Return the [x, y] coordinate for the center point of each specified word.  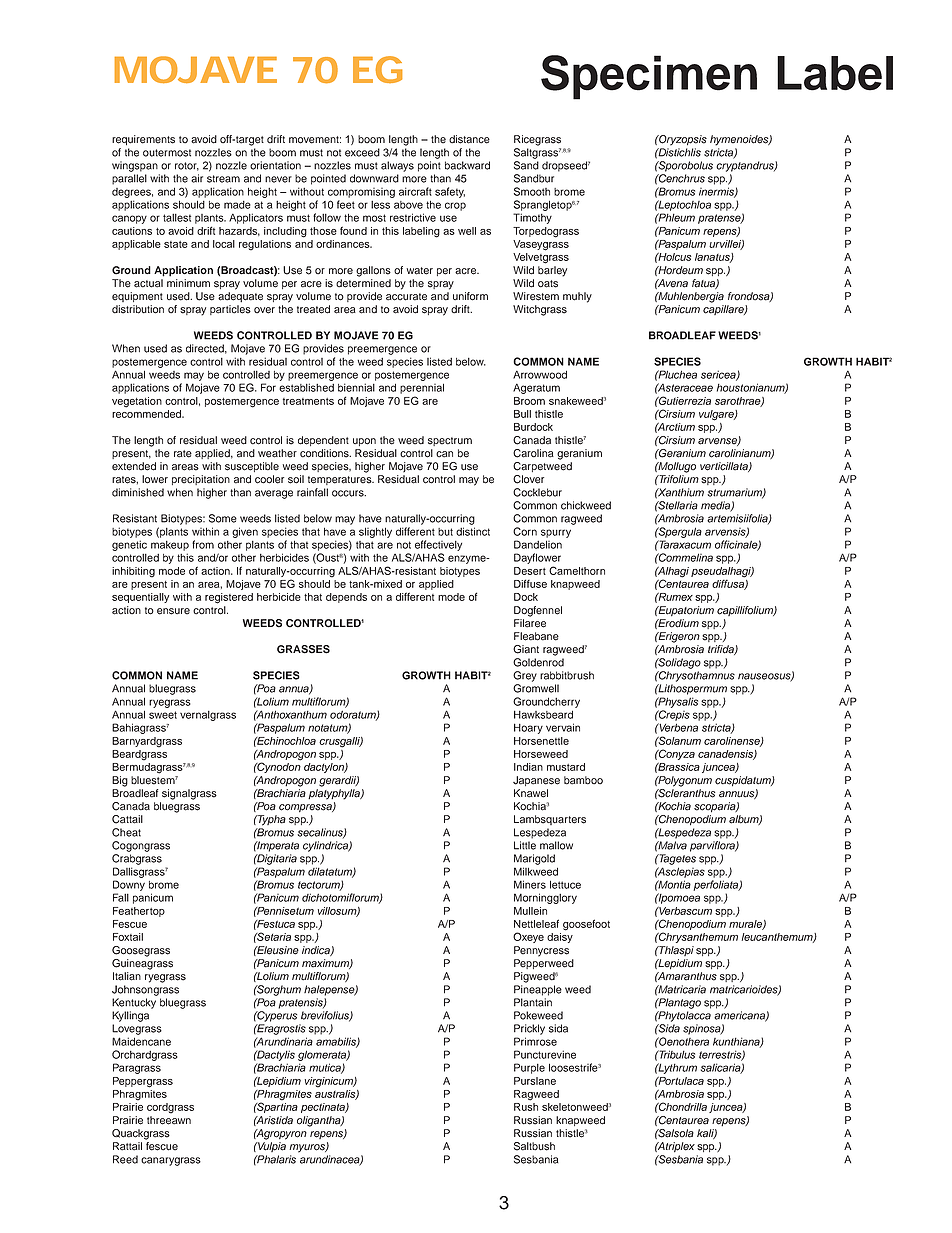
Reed [125, 1159]
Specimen [649, 77]
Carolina [533, 453]
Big [120, 781]
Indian [528, 767]
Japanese [536, 781]
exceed [362, 152]
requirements [143, 140]
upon [364, 442]
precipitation [201, 480]
